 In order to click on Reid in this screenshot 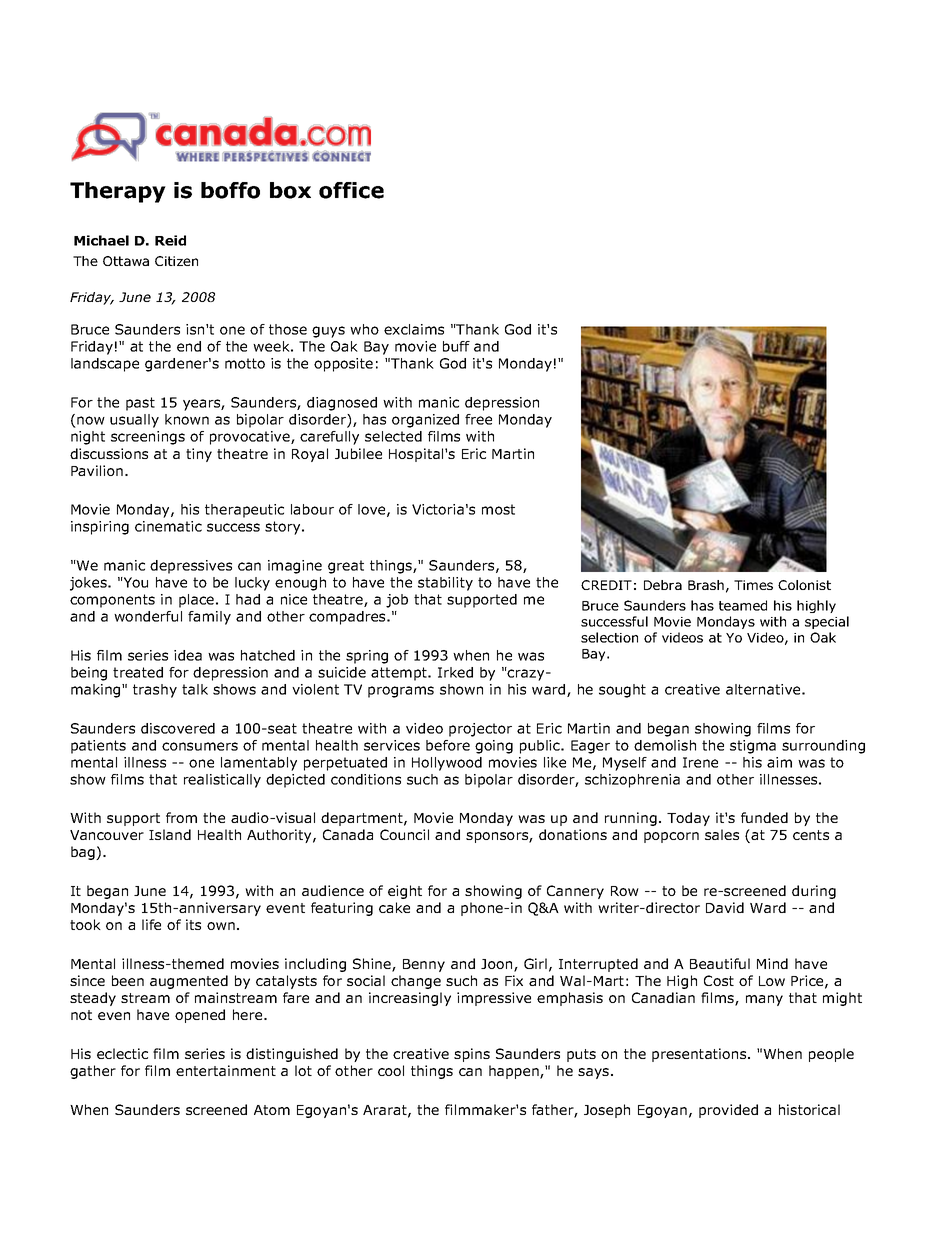, I will do `click(170, 240)`.
